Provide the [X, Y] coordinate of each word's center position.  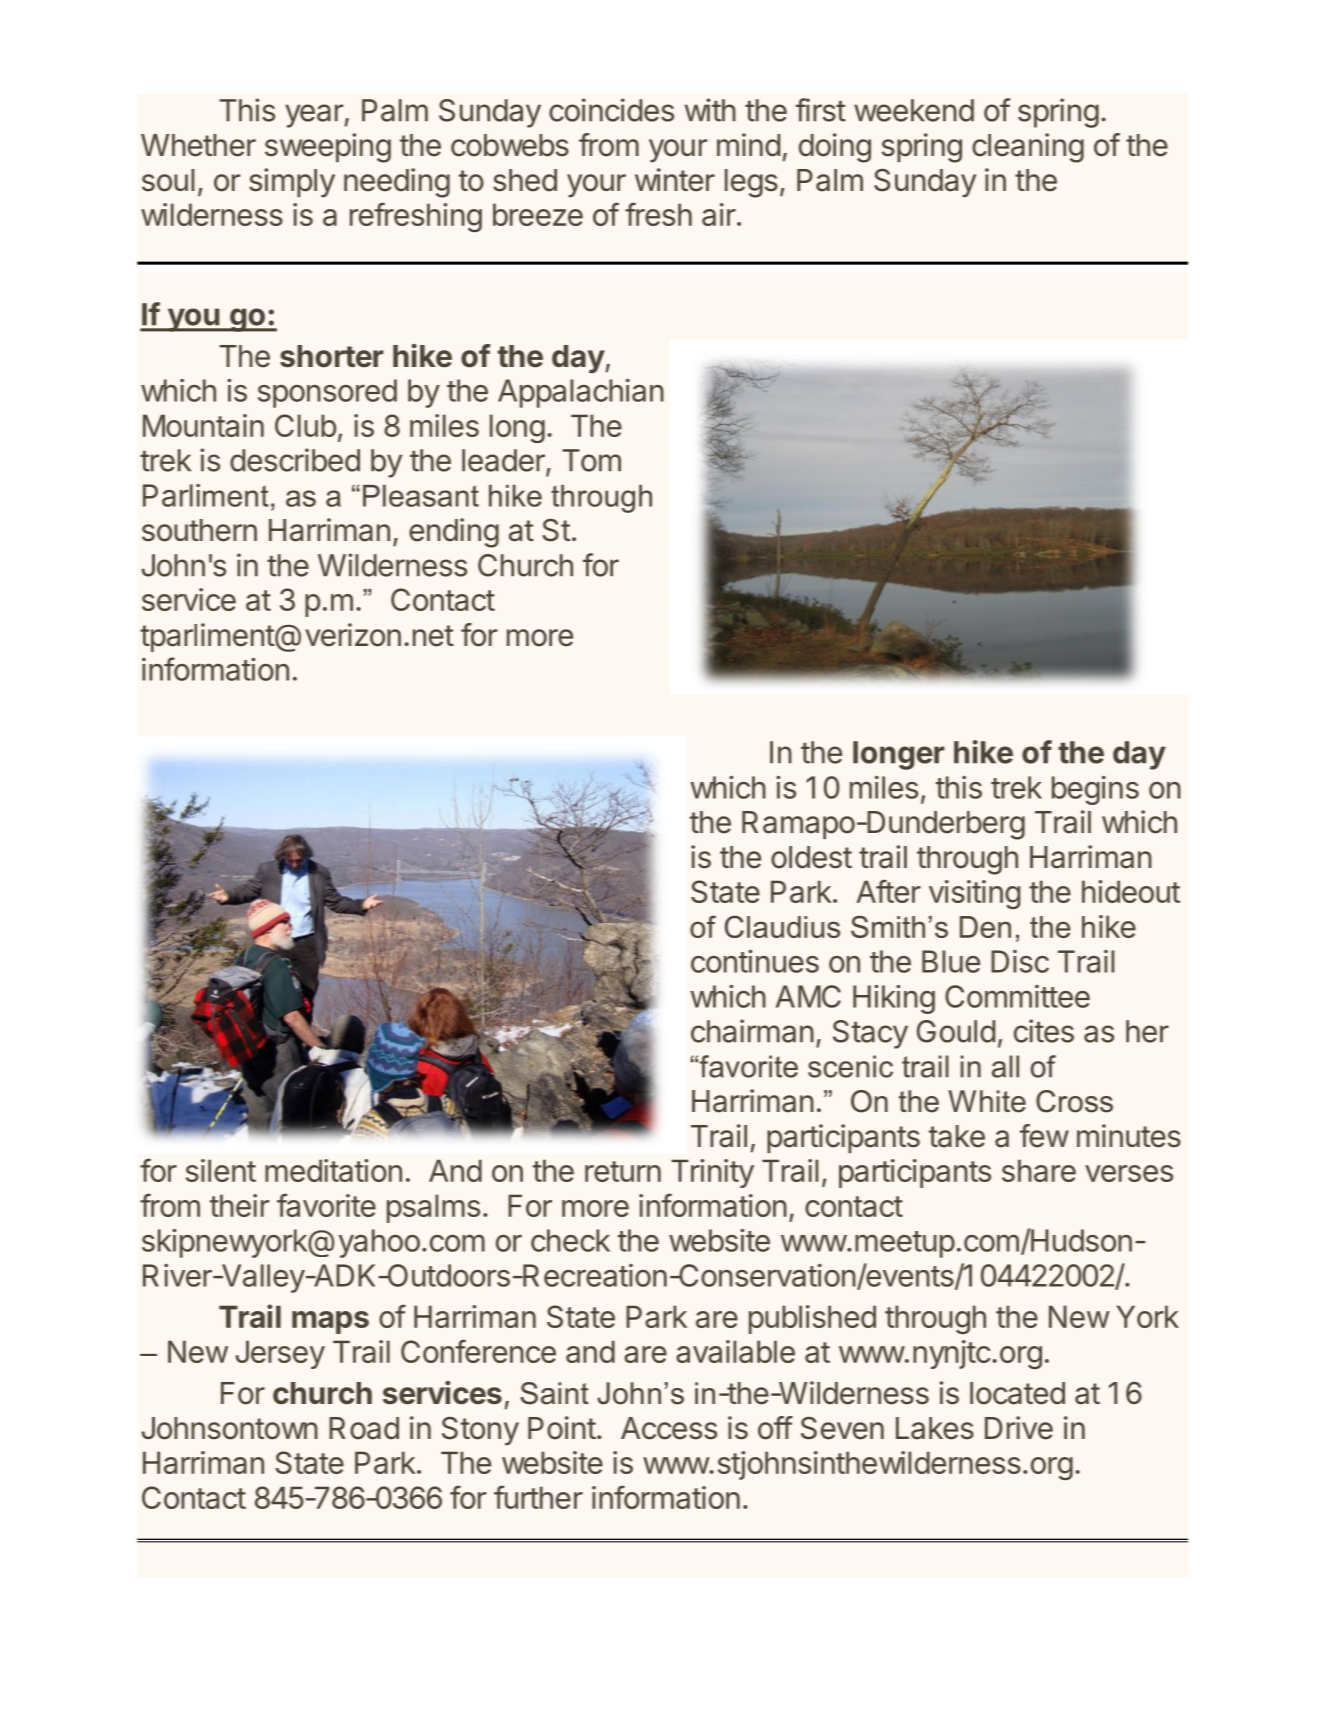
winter [675, 180]
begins [1095, 790]
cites [1044, 1031]
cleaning [1028, 148]
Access [669, 1428]
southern [199, 530]
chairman [752, 1031]
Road [364, 1428]
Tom [591, 460]
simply [292, 182]
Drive [1019, 1428]
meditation [333, 1170]
